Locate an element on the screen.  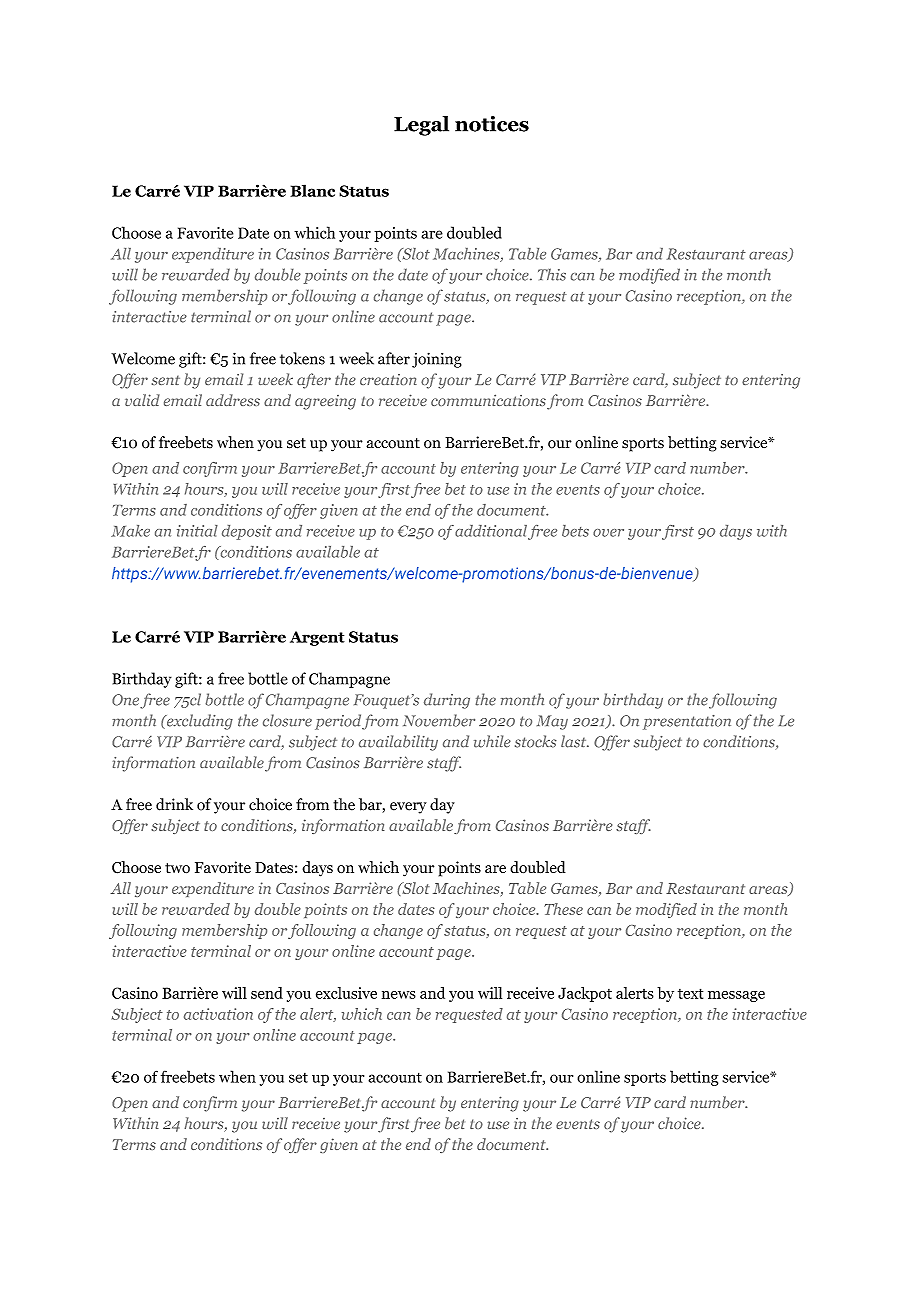
Blanc is located at coordinates (312, 190).
